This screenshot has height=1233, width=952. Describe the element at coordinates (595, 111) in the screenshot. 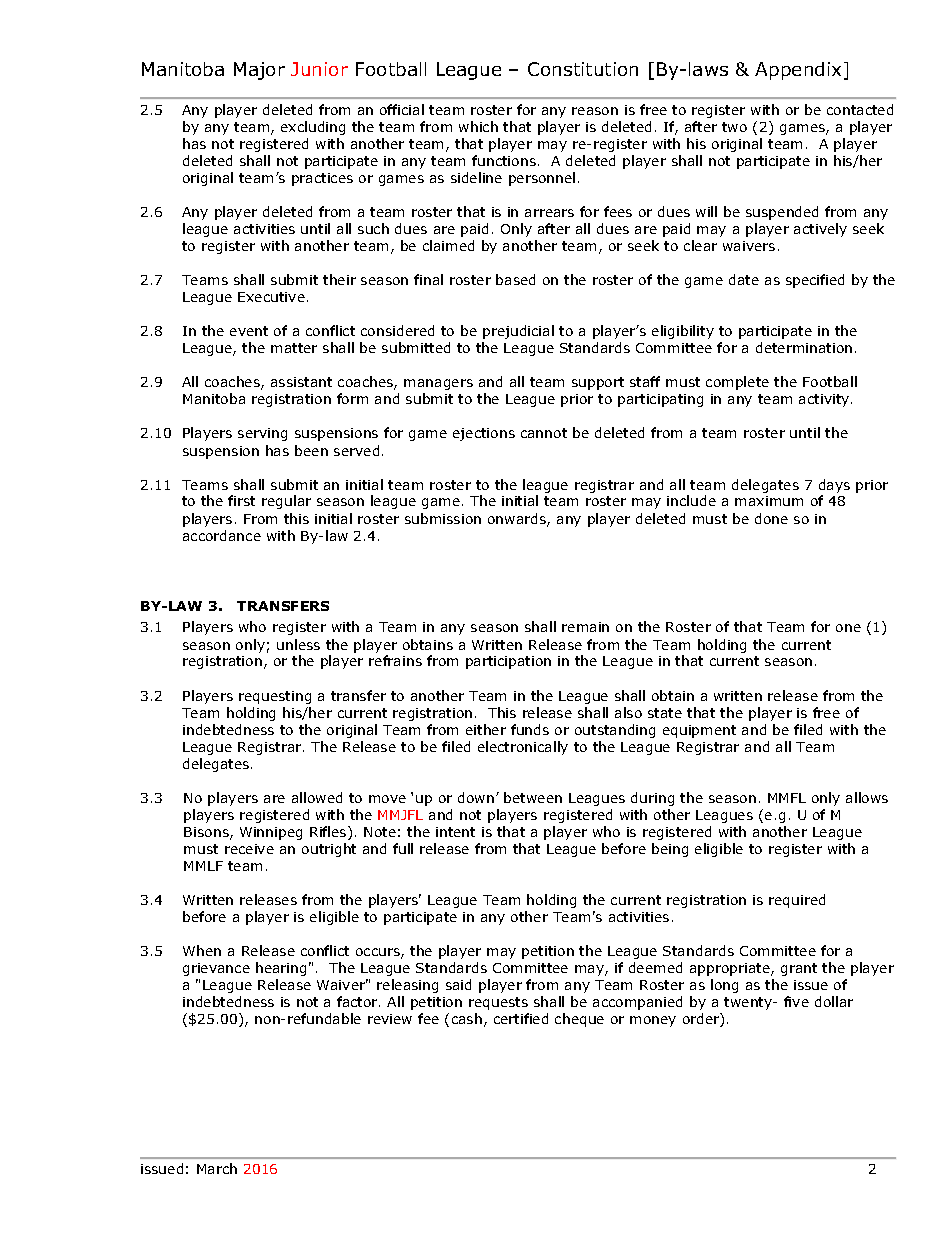

I see `reason` at that location.
